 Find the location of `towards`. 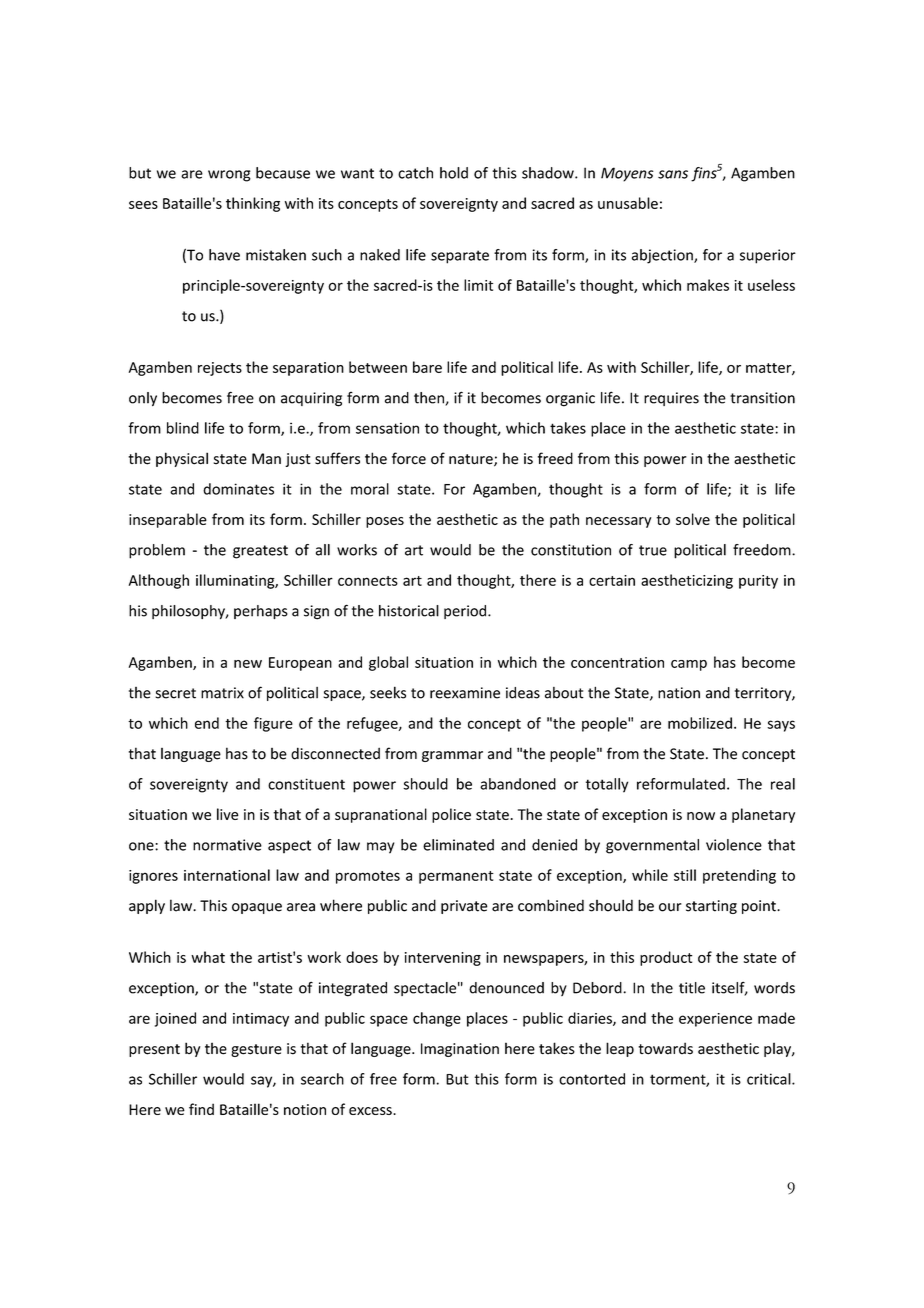

towards is located at coordinates (665, 1048).
